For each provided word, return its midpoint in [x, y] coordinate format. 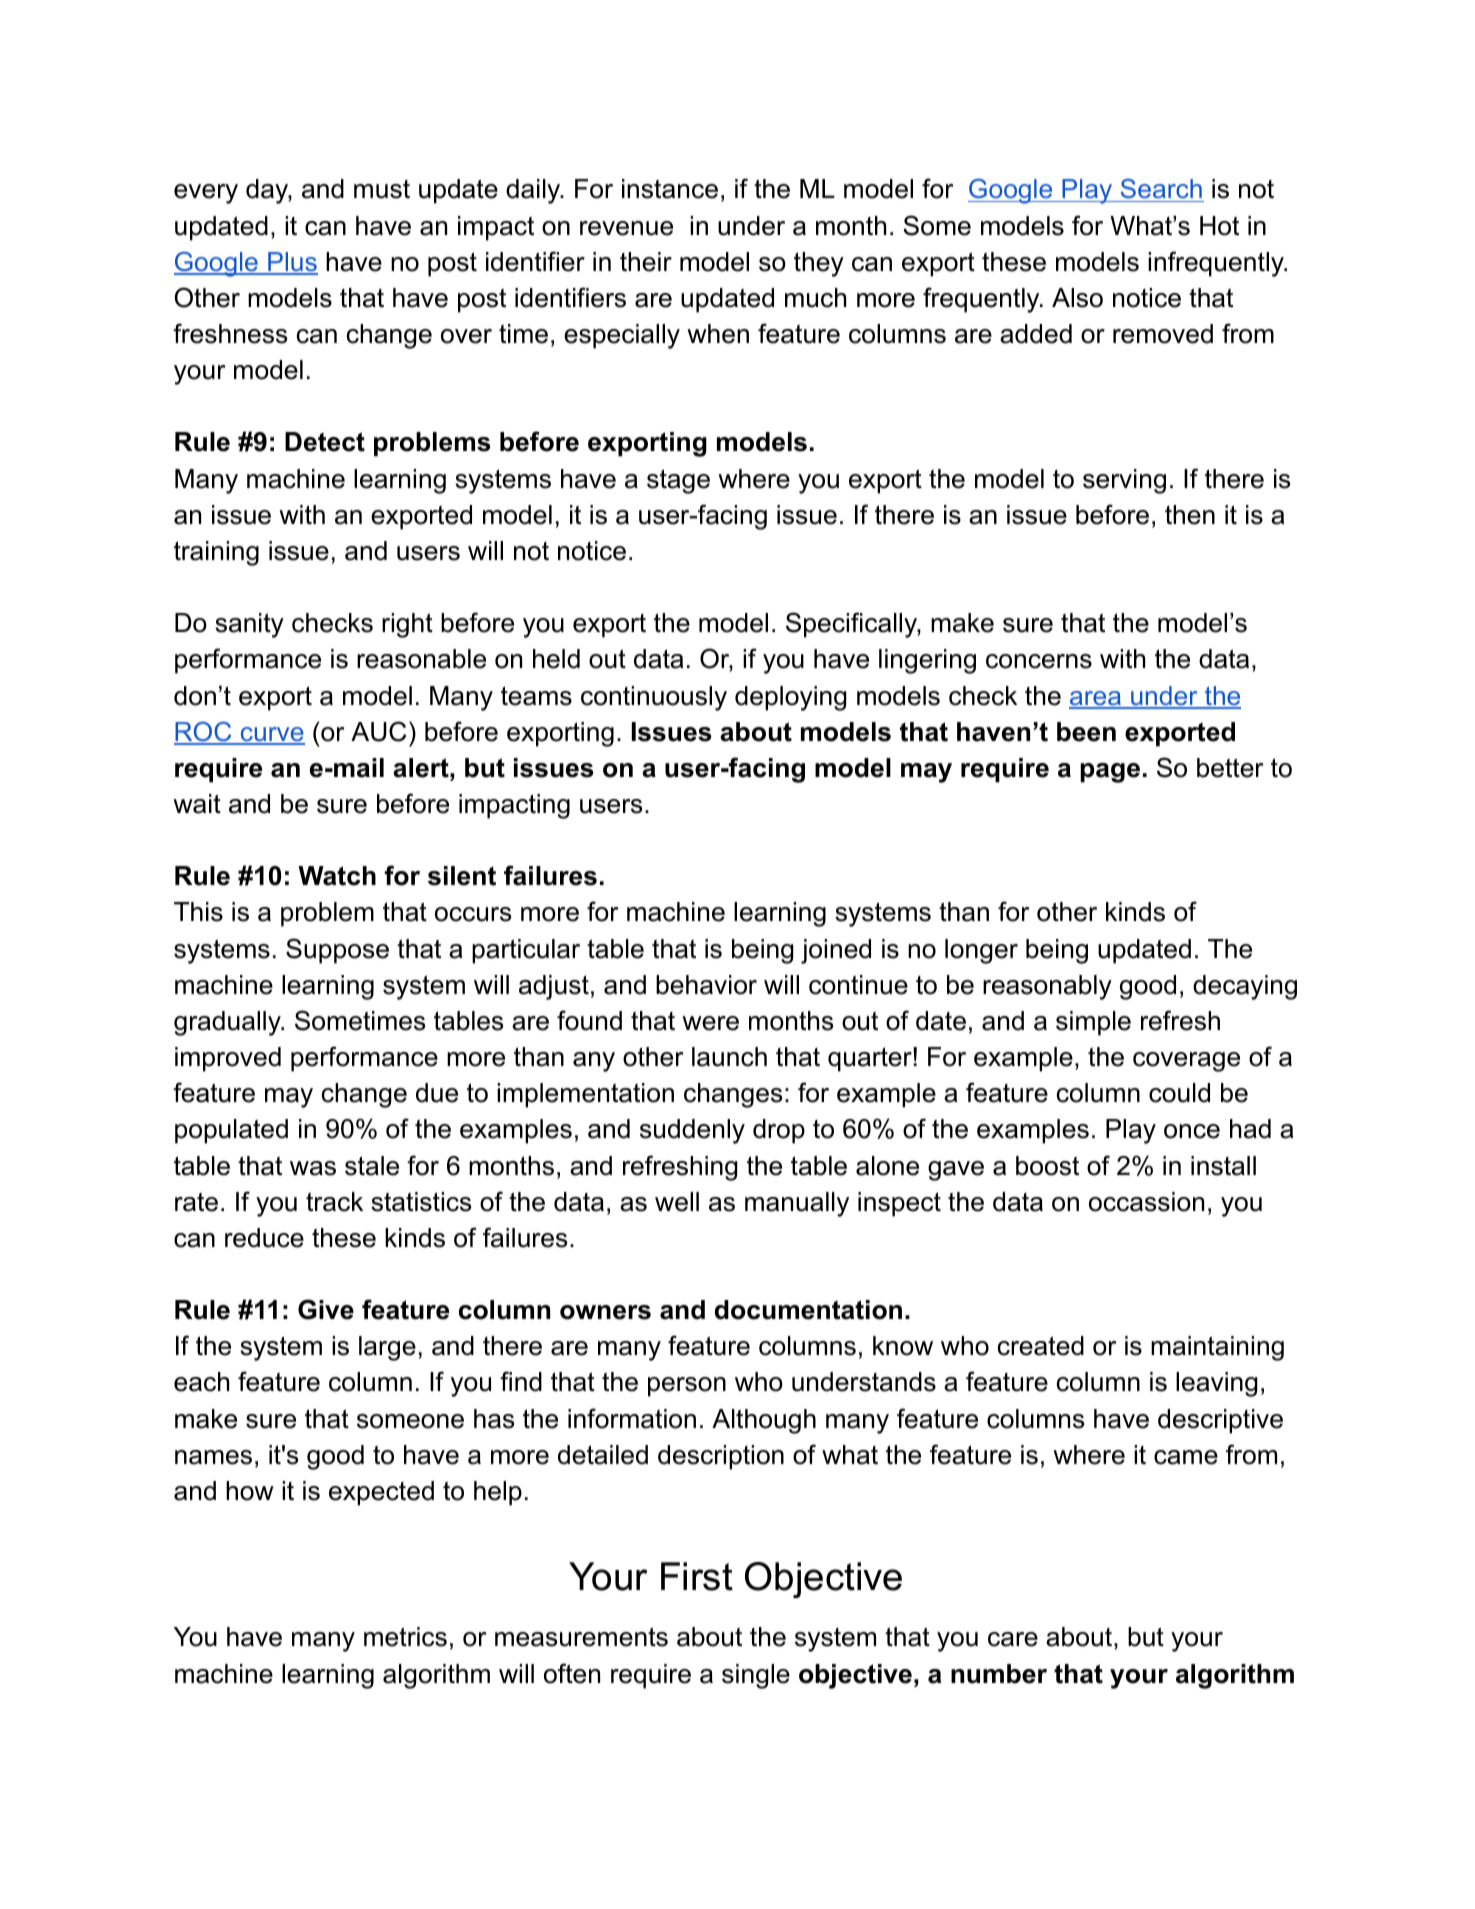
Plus [292, 263]
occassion [1146, 1202]
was [313, 1168]
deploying [791, 698]
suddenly [692, 1131]
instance [670, 189]
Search [1161, 190]
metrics [405, 1637]
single [756, 1676]
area [1096, 699]
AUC [378, 731]
